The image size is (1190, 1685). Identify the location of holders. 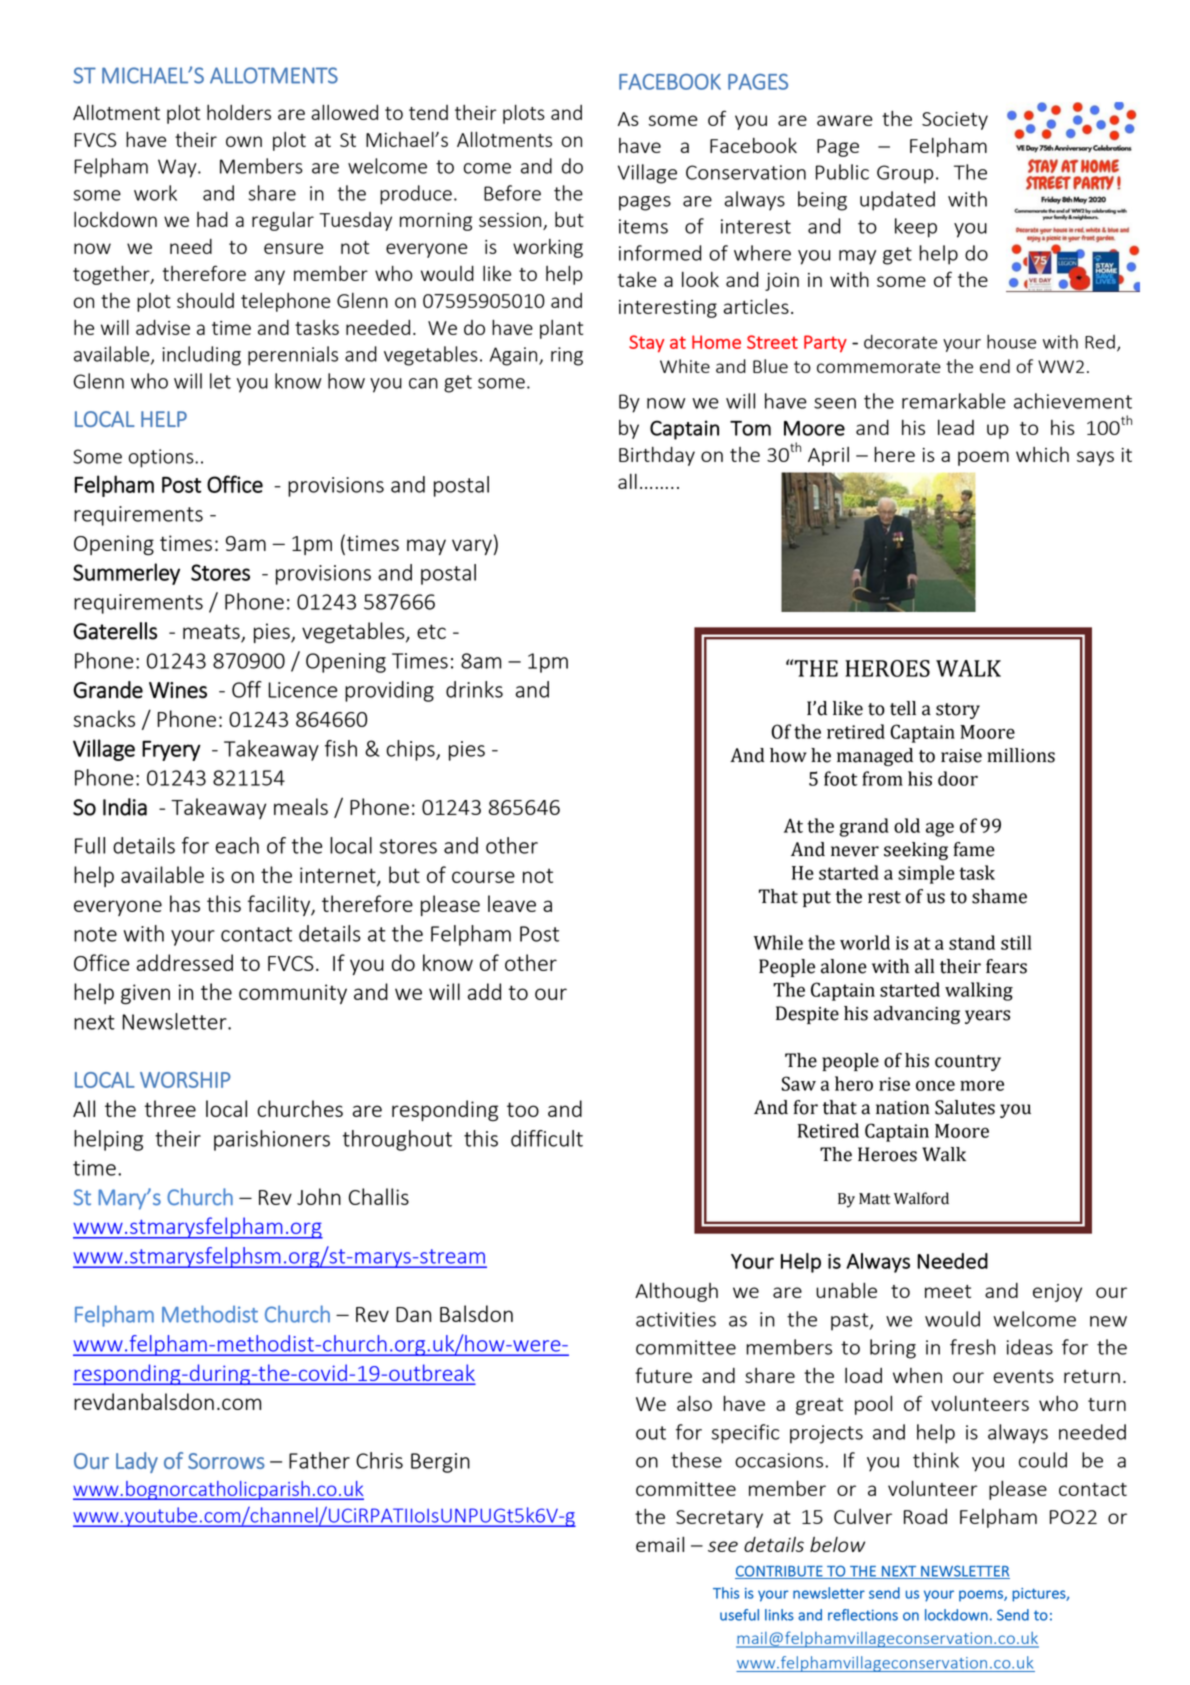
(239, 112).
